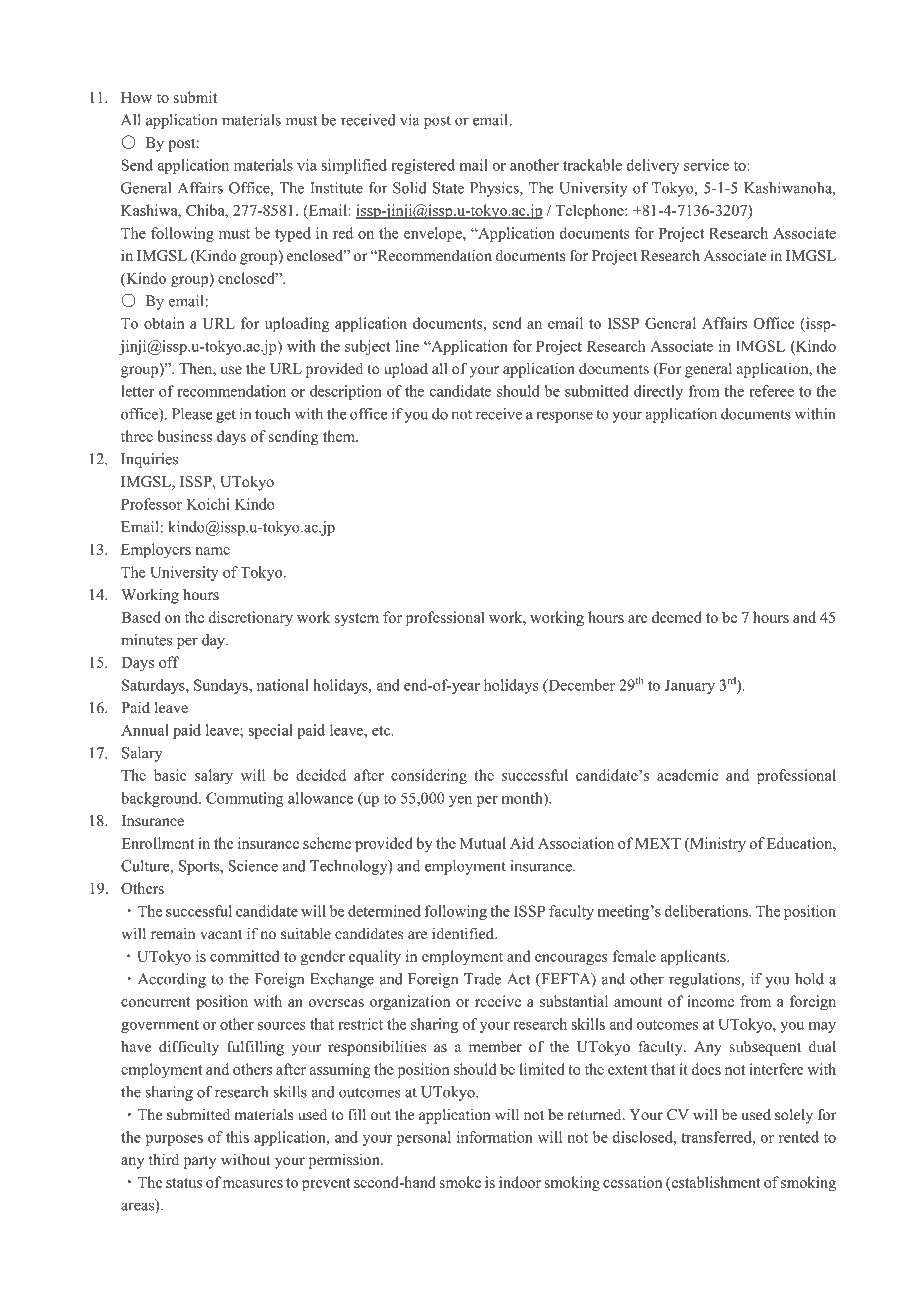  Describe the element at coordinates (707, 911) in the screenshot. I see `deliberations` at that location.
